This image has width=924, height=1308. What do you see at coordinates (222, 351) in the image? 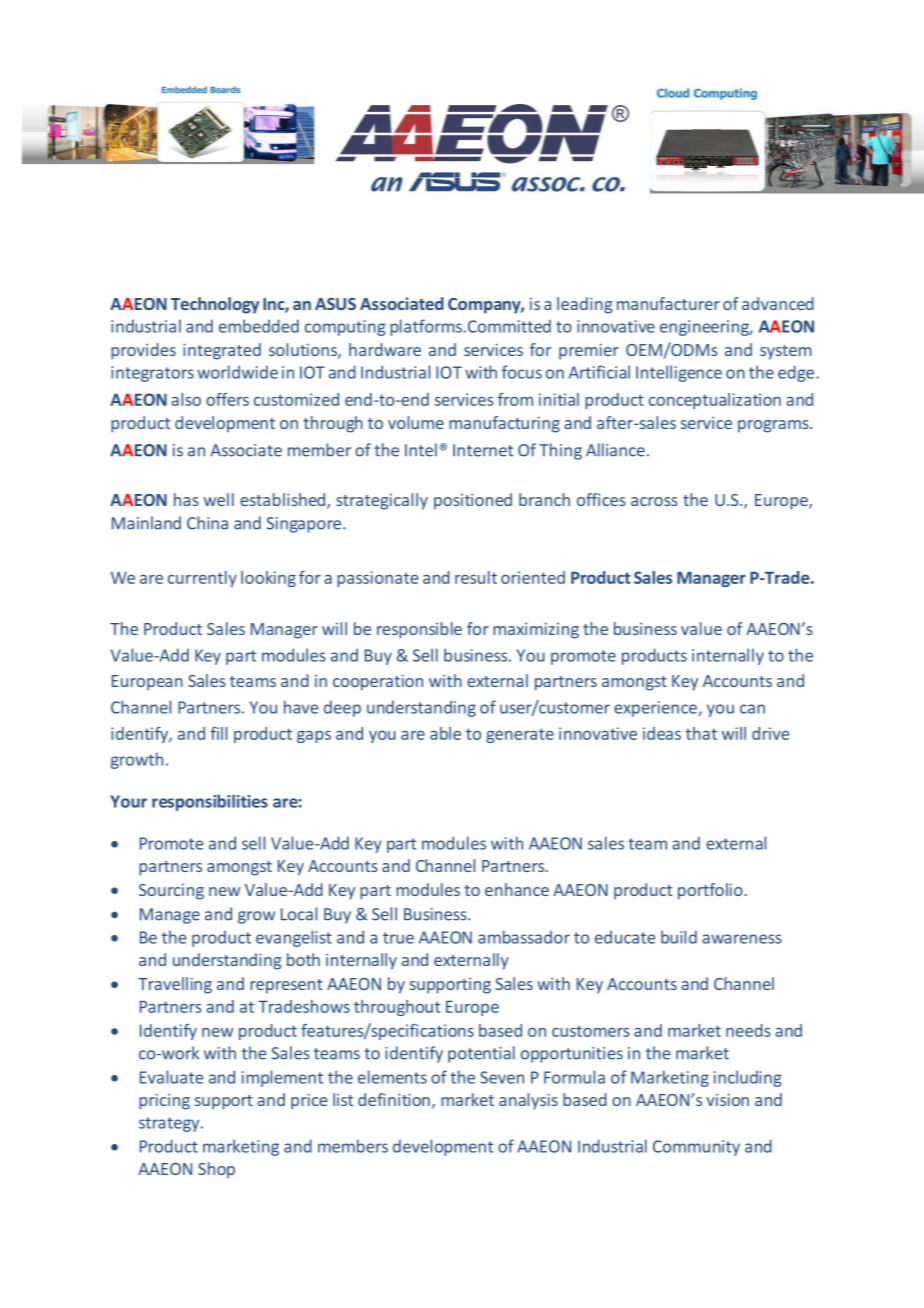
I see `integrated` at bounding box center [222, 351].
